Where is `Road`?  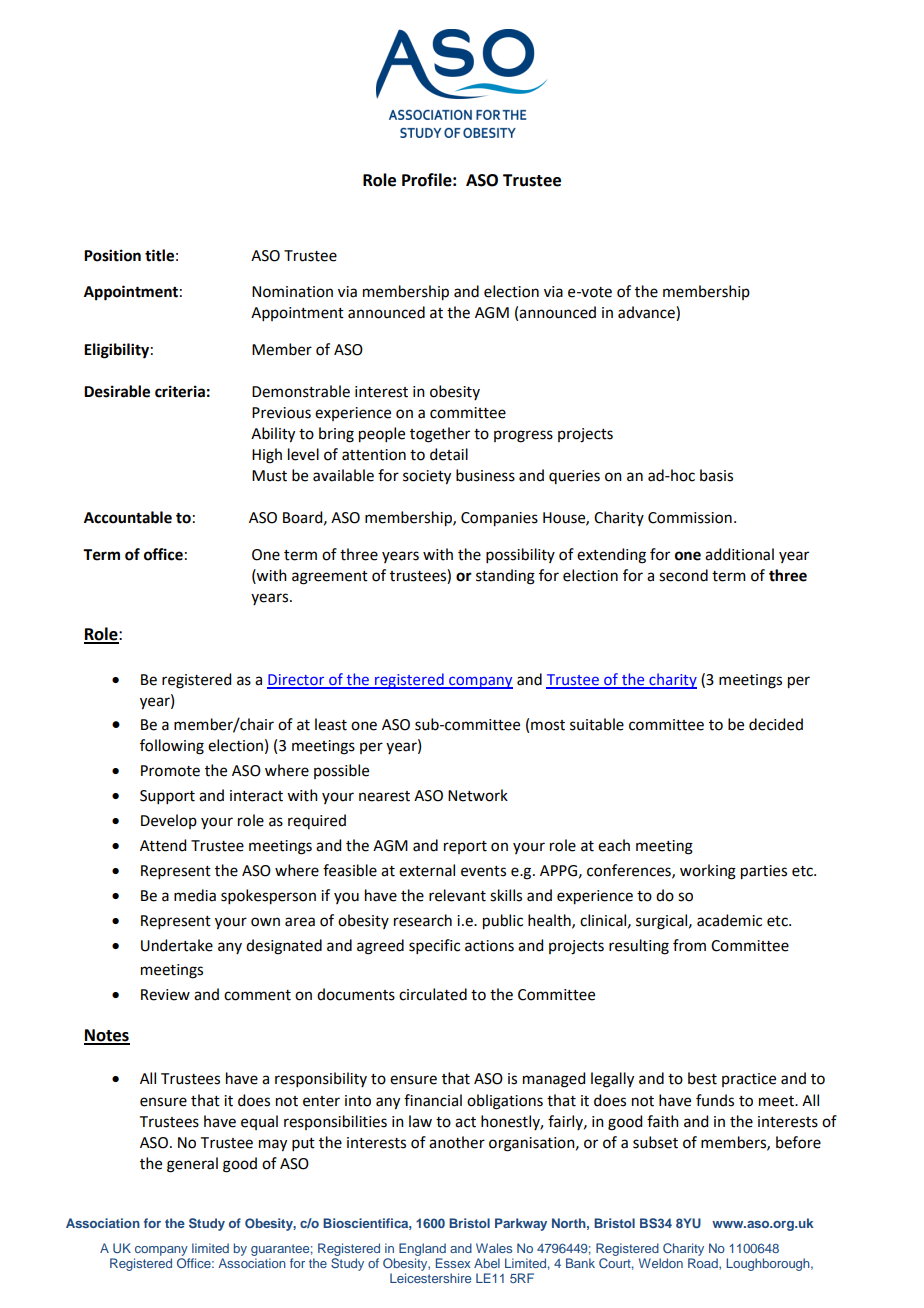
Road is located at coordinates (704, 1263).
